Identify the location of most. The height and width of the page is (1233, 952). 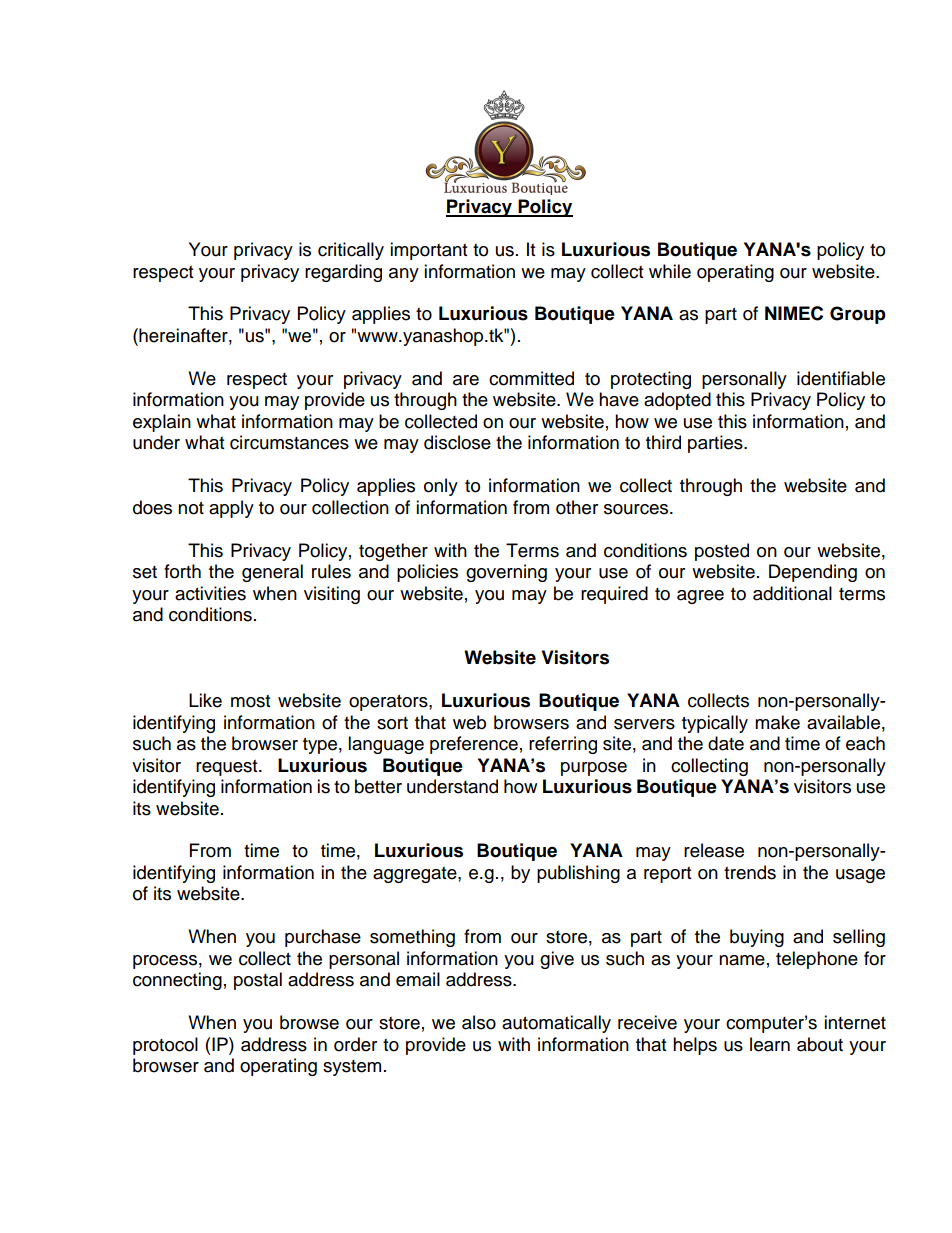
(250, 701).
